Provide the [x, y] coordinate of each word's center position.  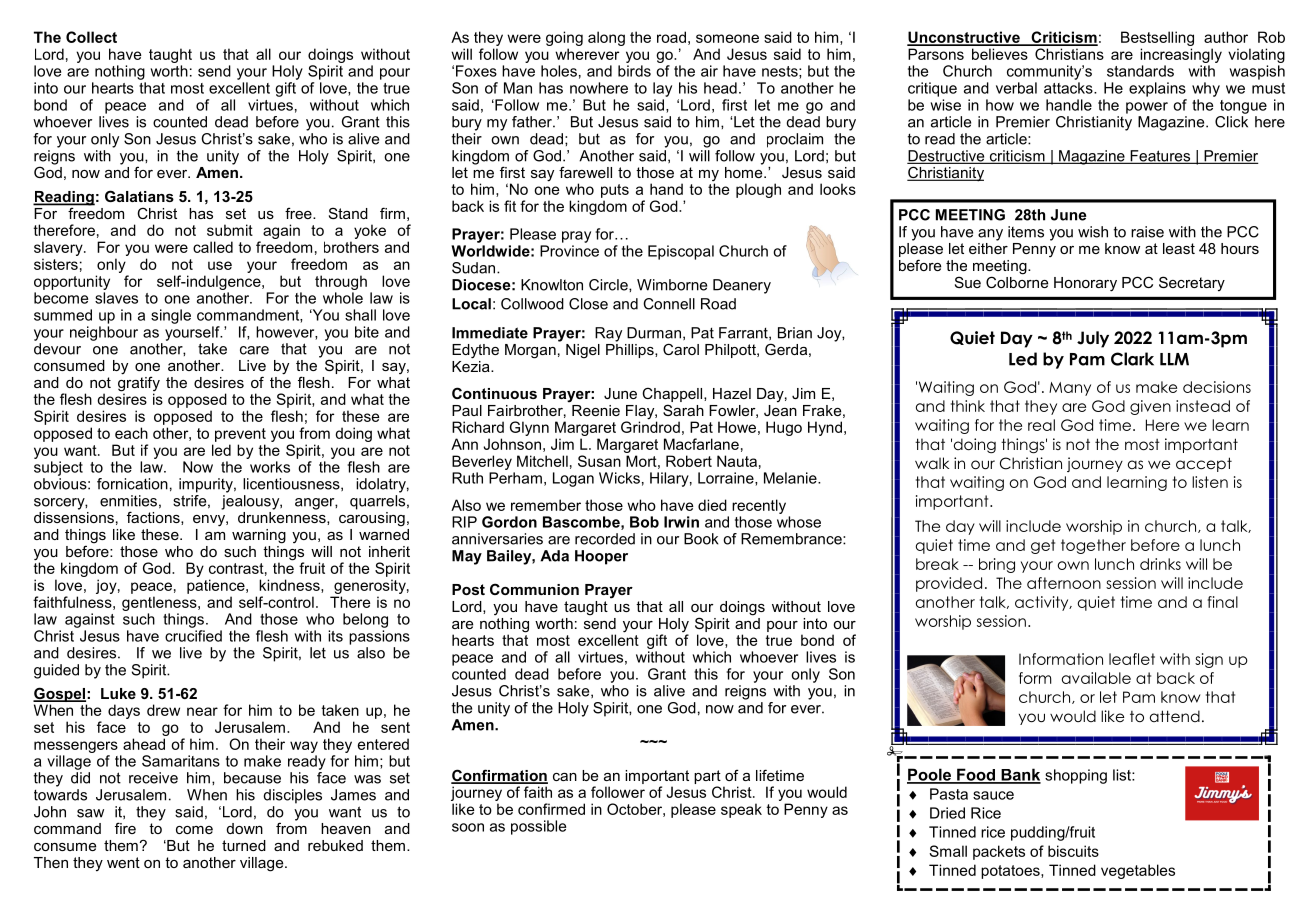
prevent [240, 435]
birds [634, 71]
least [1179, 248]
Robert [689, 461]
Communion [534, 589]
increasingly [1181, 55]
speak [741, 810]
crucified [193, 634]
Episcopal [681, 252]
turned [244, 845]
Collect [91, 37]
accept [1204, 464]
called [213, 247]
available [1096, 678]
